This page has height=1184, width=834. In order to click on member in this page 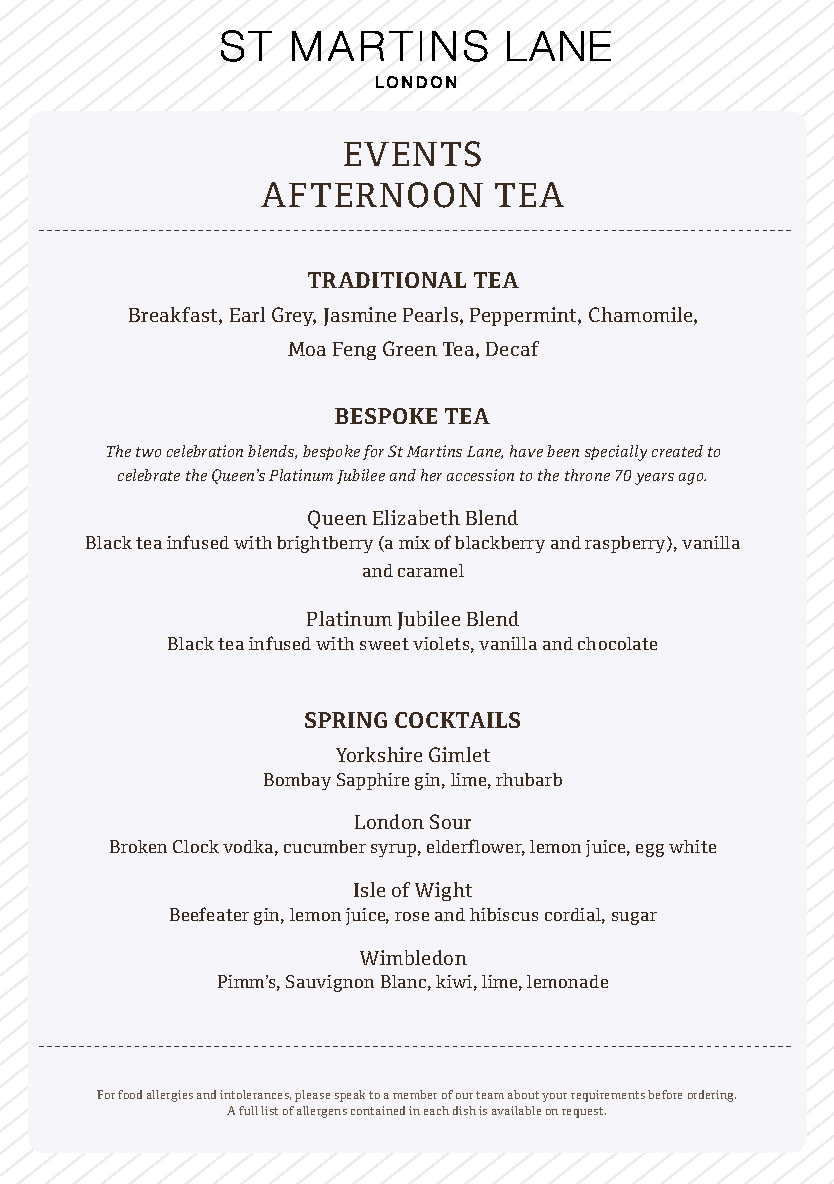, I will do `click(415, 1094)`.
